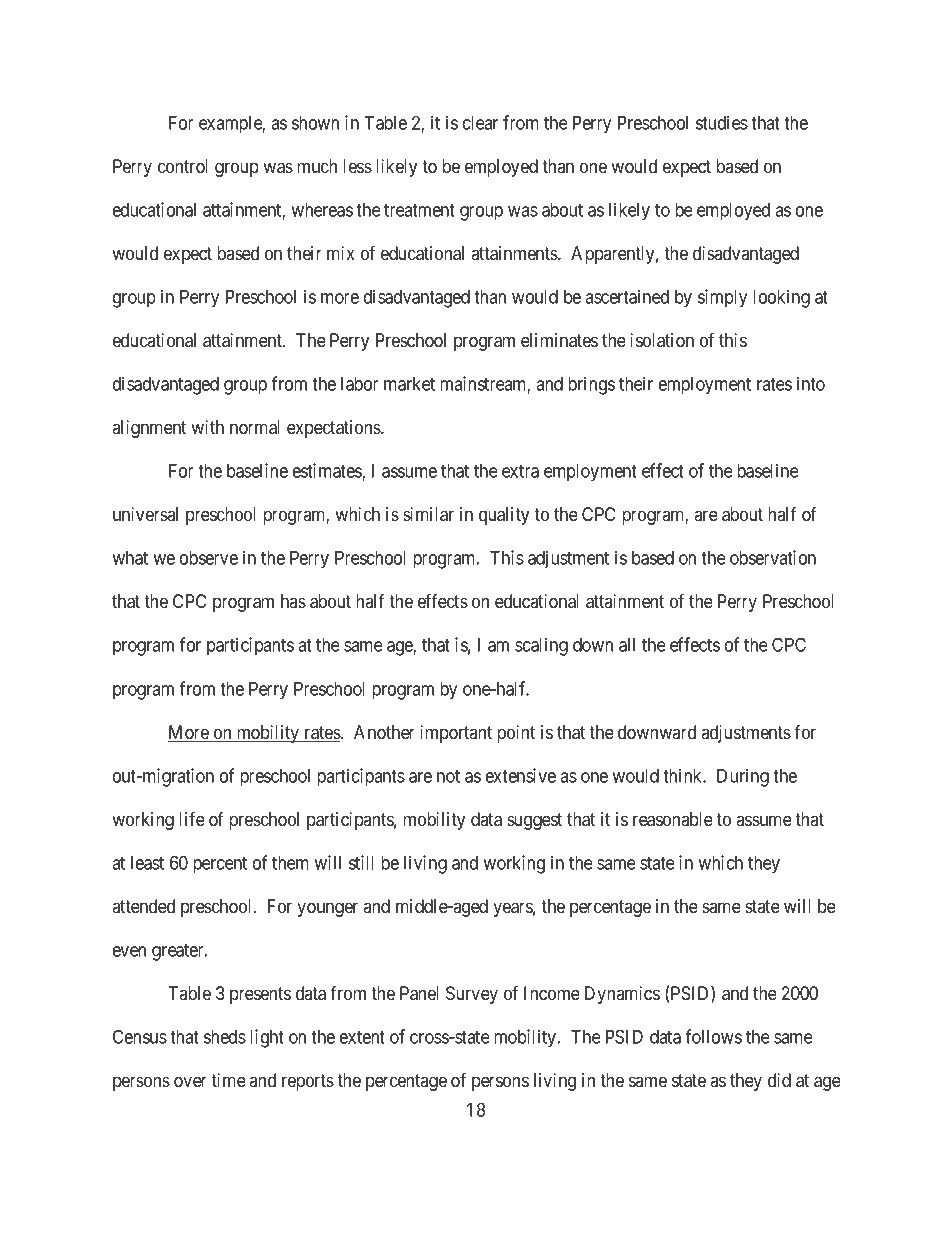 The image size is (952, 1233). Describe the element at coordinates (456, 734) in the screenshot. I see `important` at that location.
